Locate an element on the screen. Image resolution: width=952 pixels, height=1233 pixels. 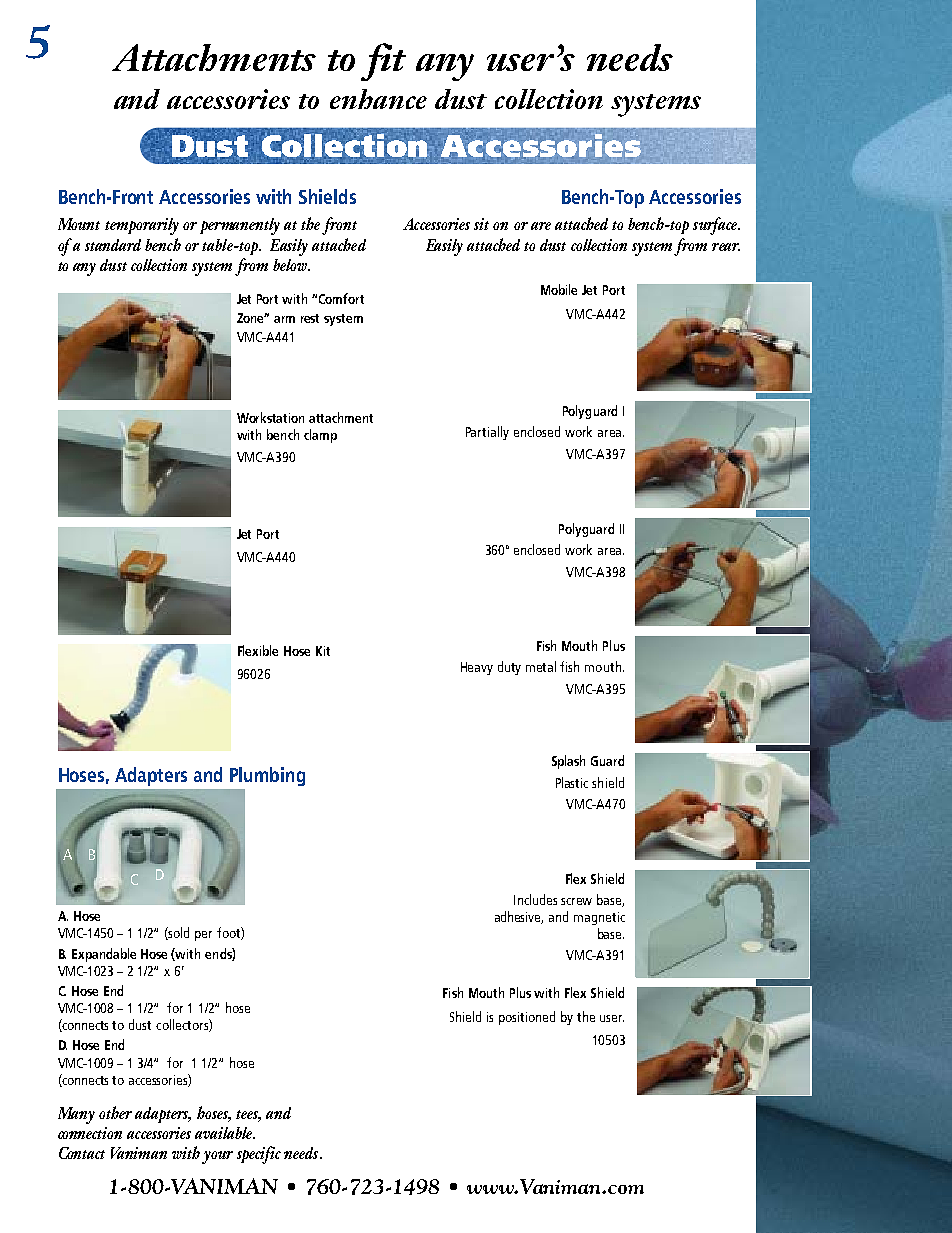
sold is located at coordinates (178, 933).
